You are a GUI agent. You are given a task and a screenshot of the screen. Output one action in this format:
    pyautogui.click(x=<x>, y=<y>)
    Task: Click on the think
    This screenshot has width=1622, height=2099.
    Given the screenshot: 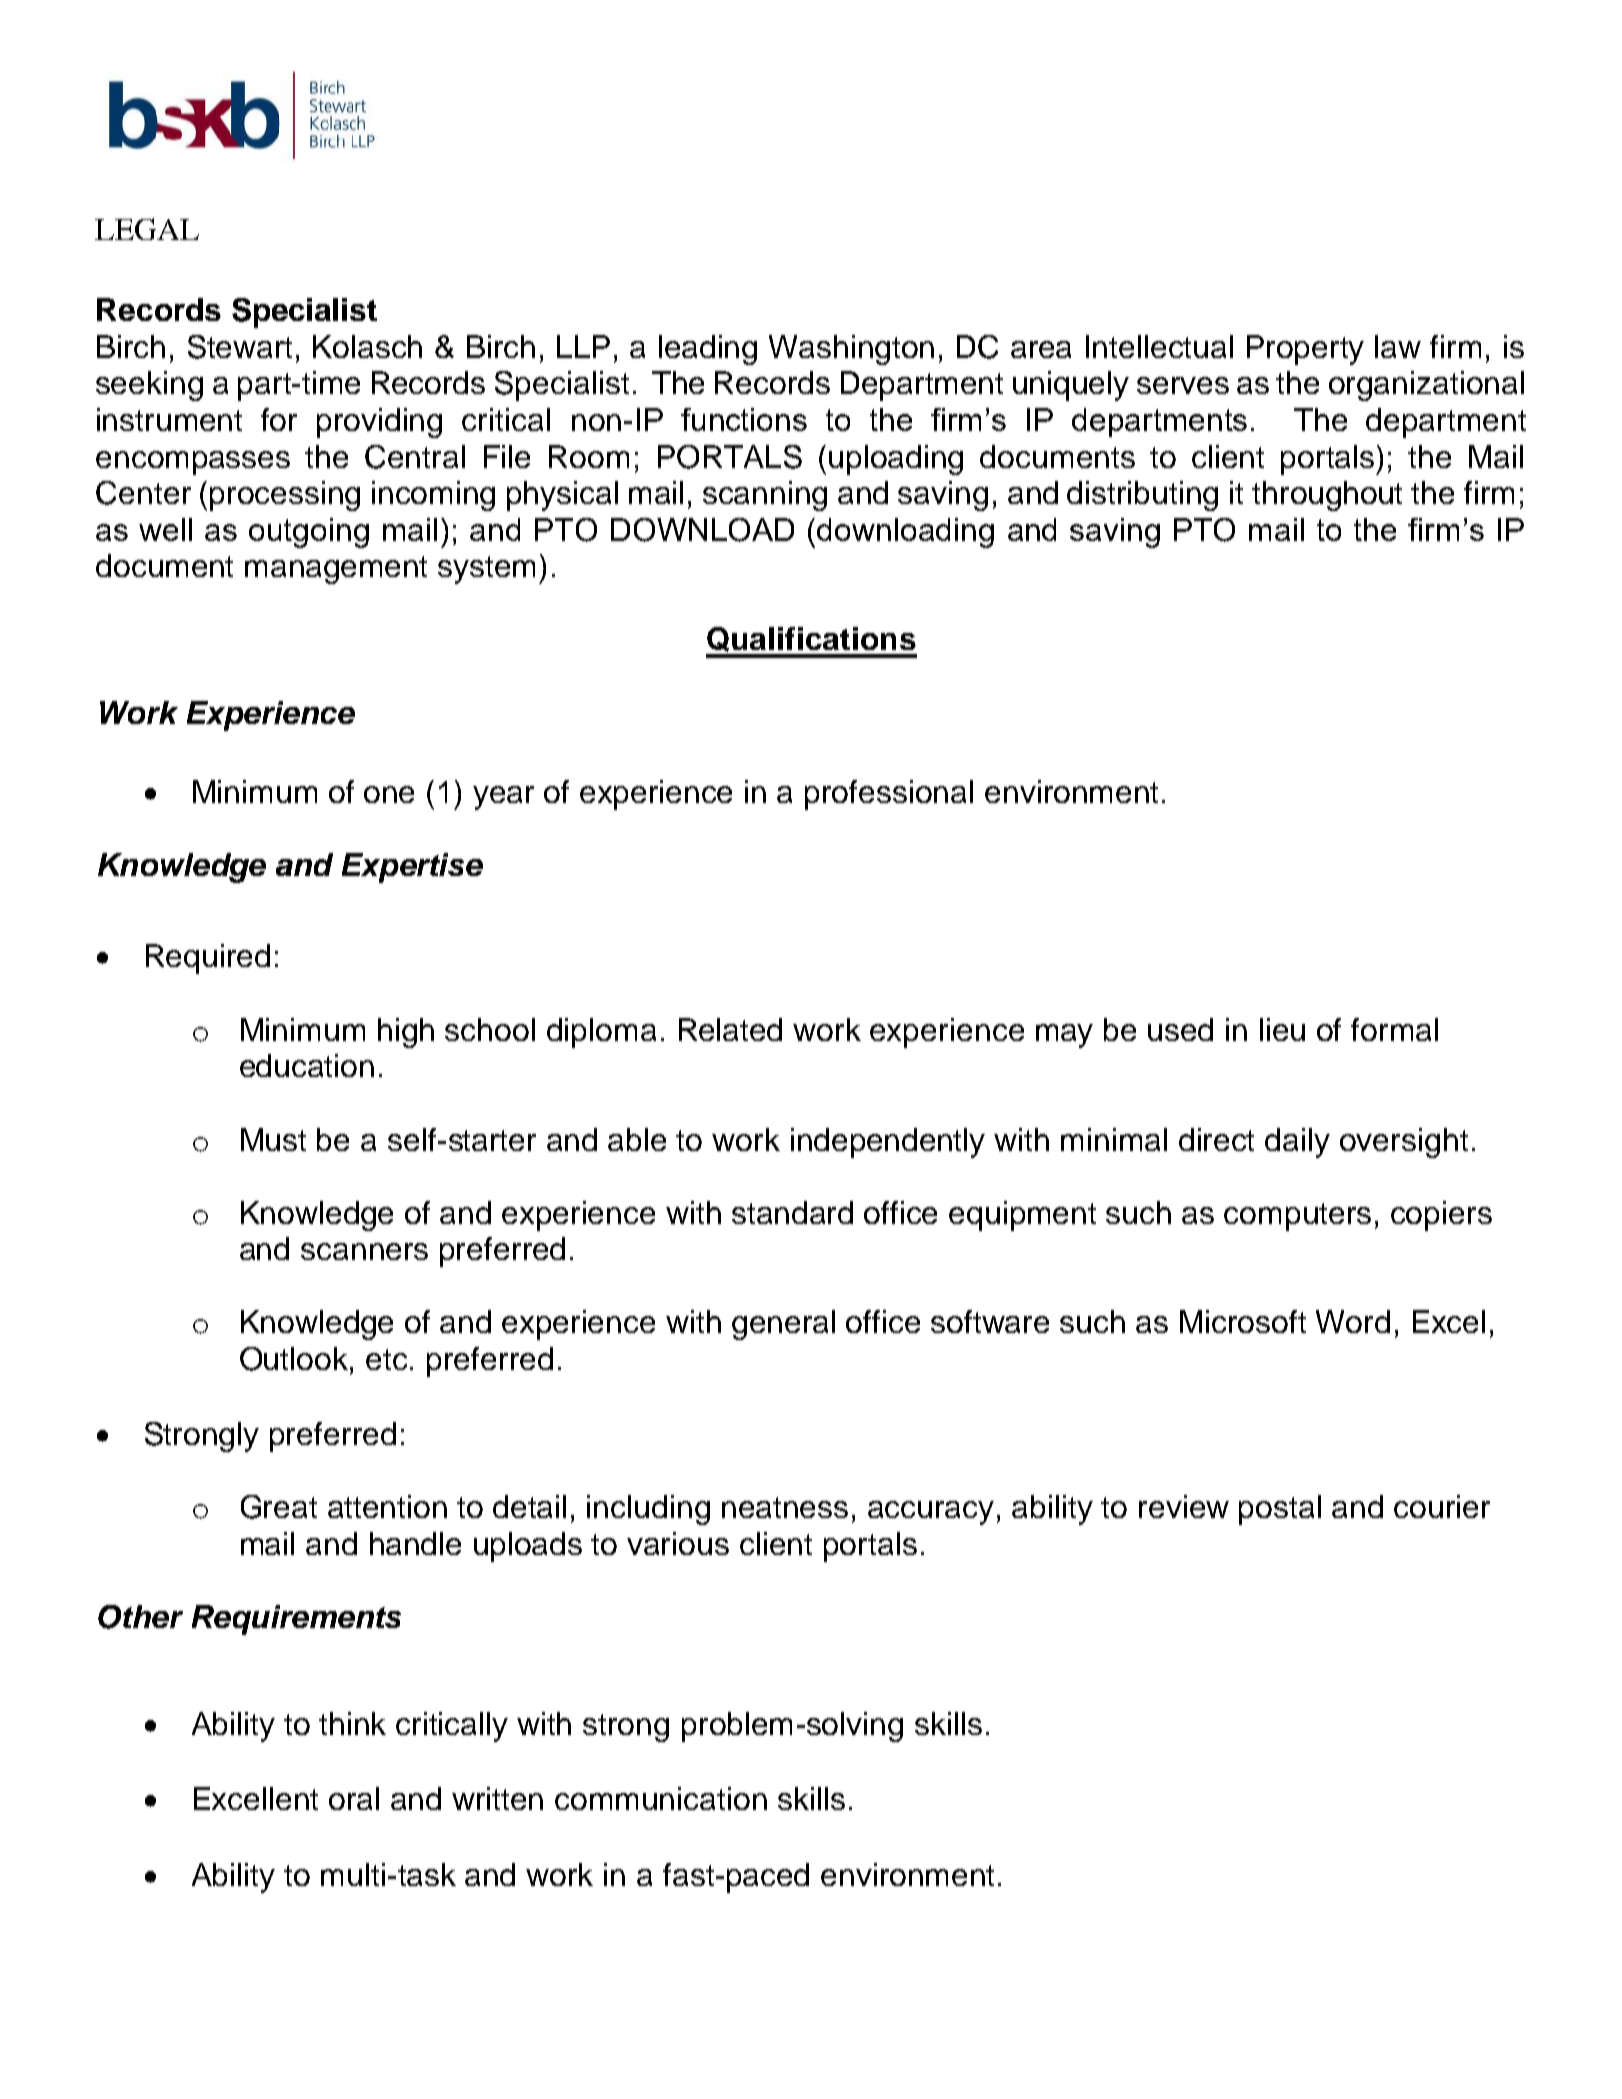 What is the action you would take?
    pyautogui.click(x=352, y=1723)
